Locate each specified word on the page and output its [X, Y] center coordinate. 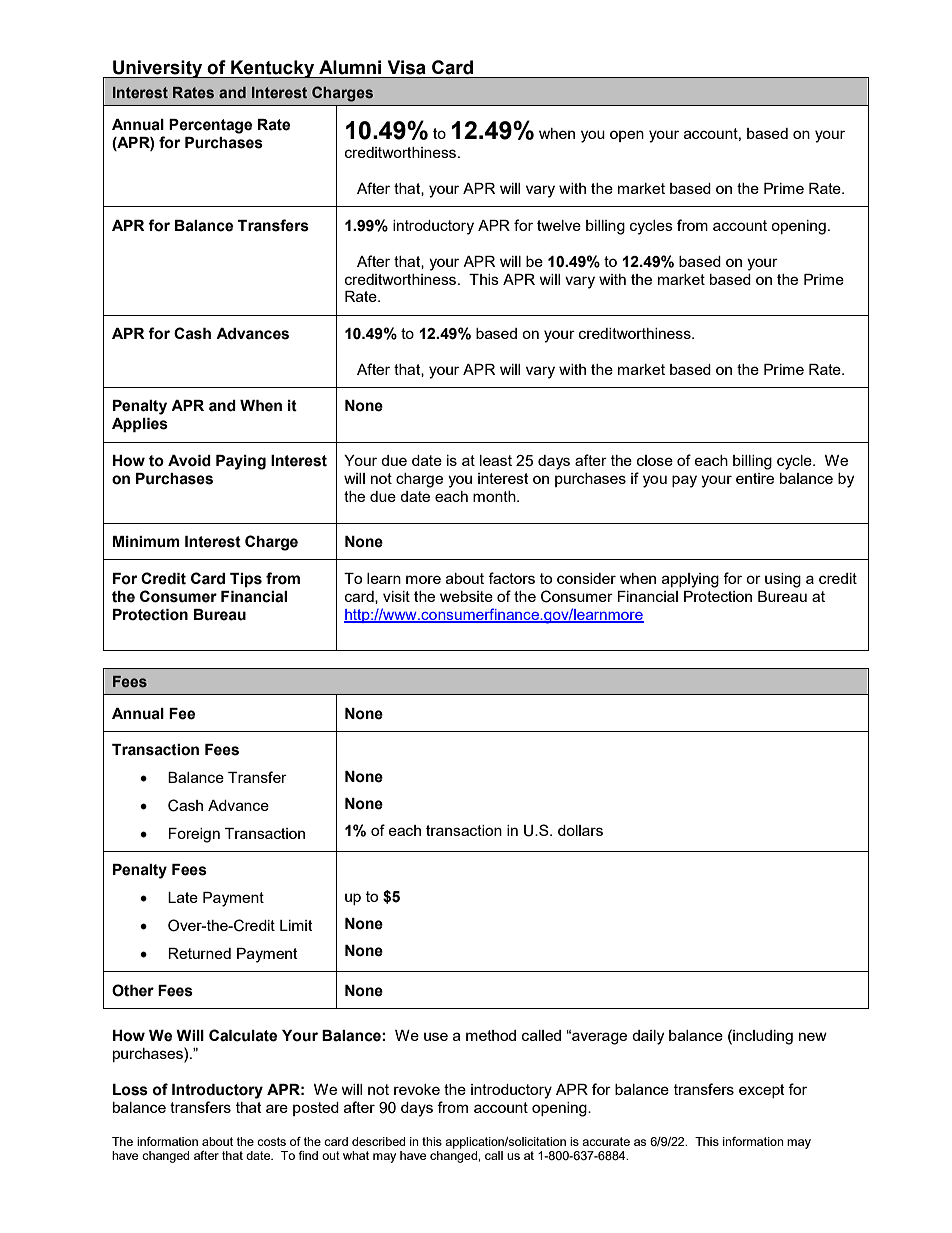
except [762, 1091]
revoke [417, 1089]
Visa [407, 67]
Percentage [210, 126]
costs [271, 1141]
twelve [559, 225]
